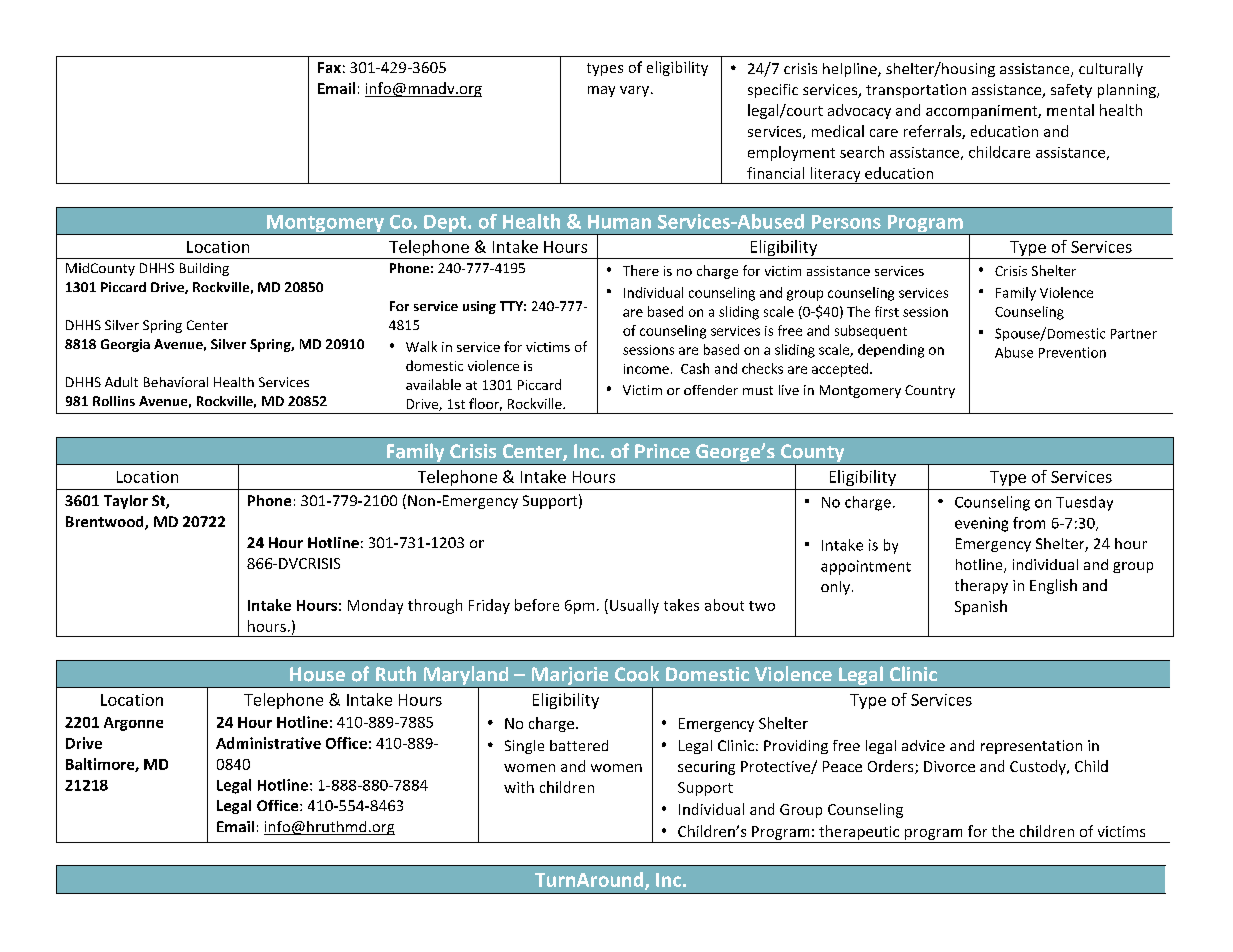  I want to click on Fax, so click(329, 67).
